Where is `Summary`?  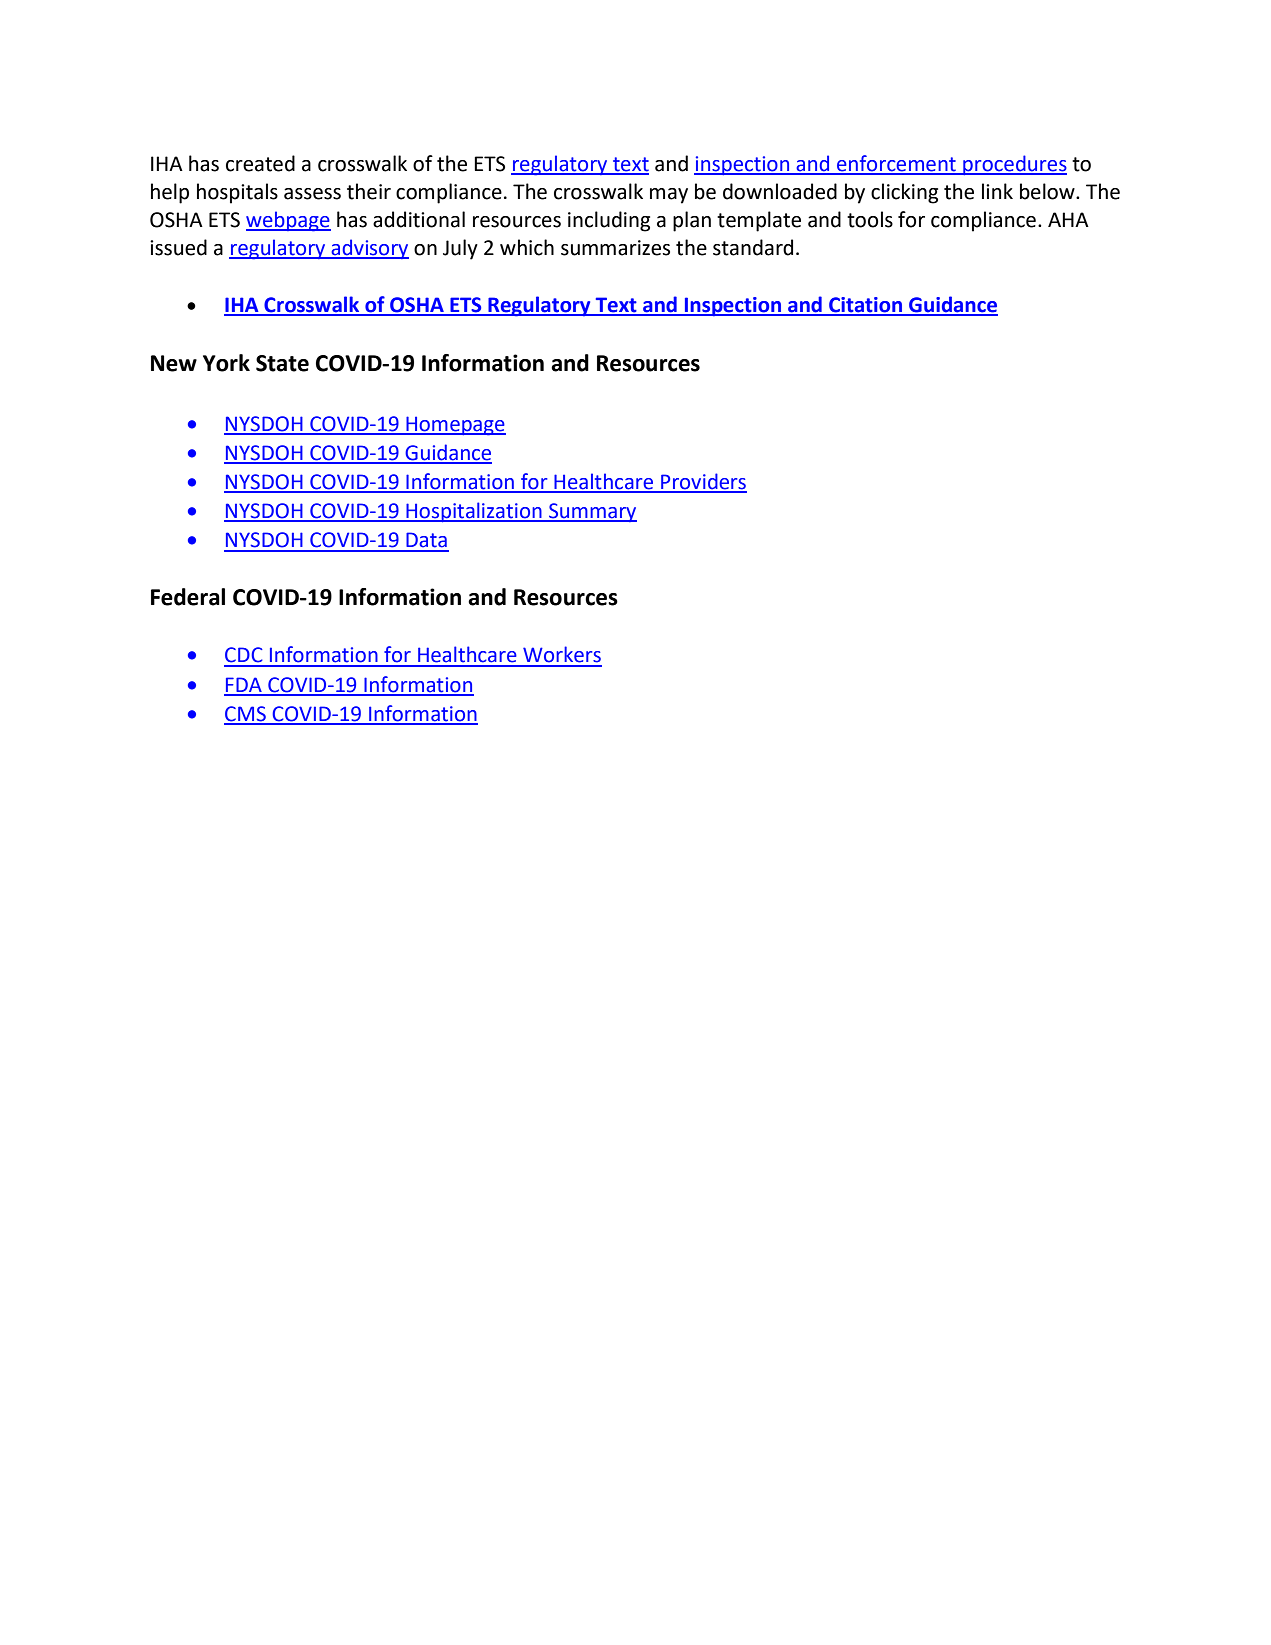 Summary is located at coordinates (592, 512).
